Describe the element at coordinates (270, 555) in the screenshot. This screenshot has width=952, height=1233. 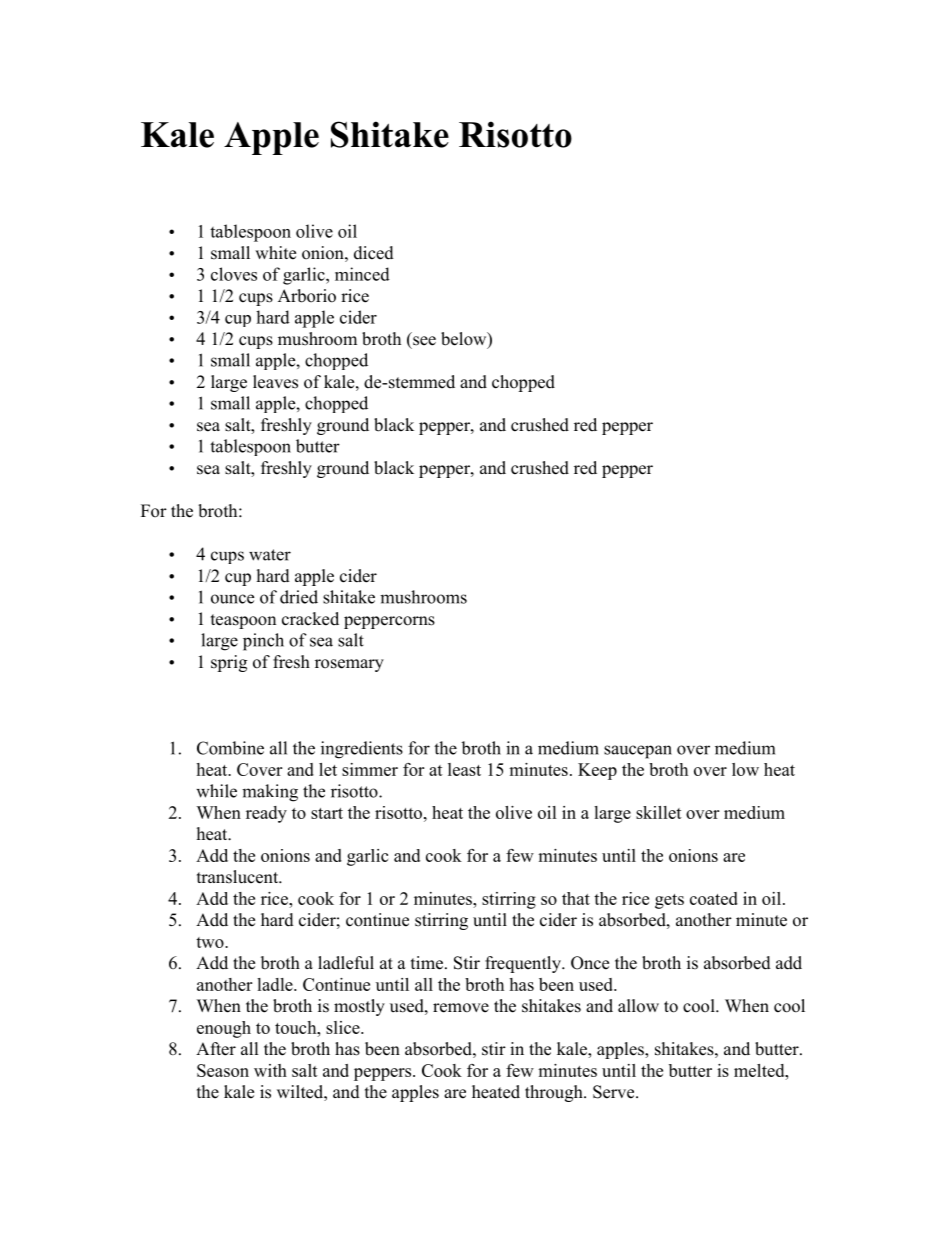
I see `water` at that location.
